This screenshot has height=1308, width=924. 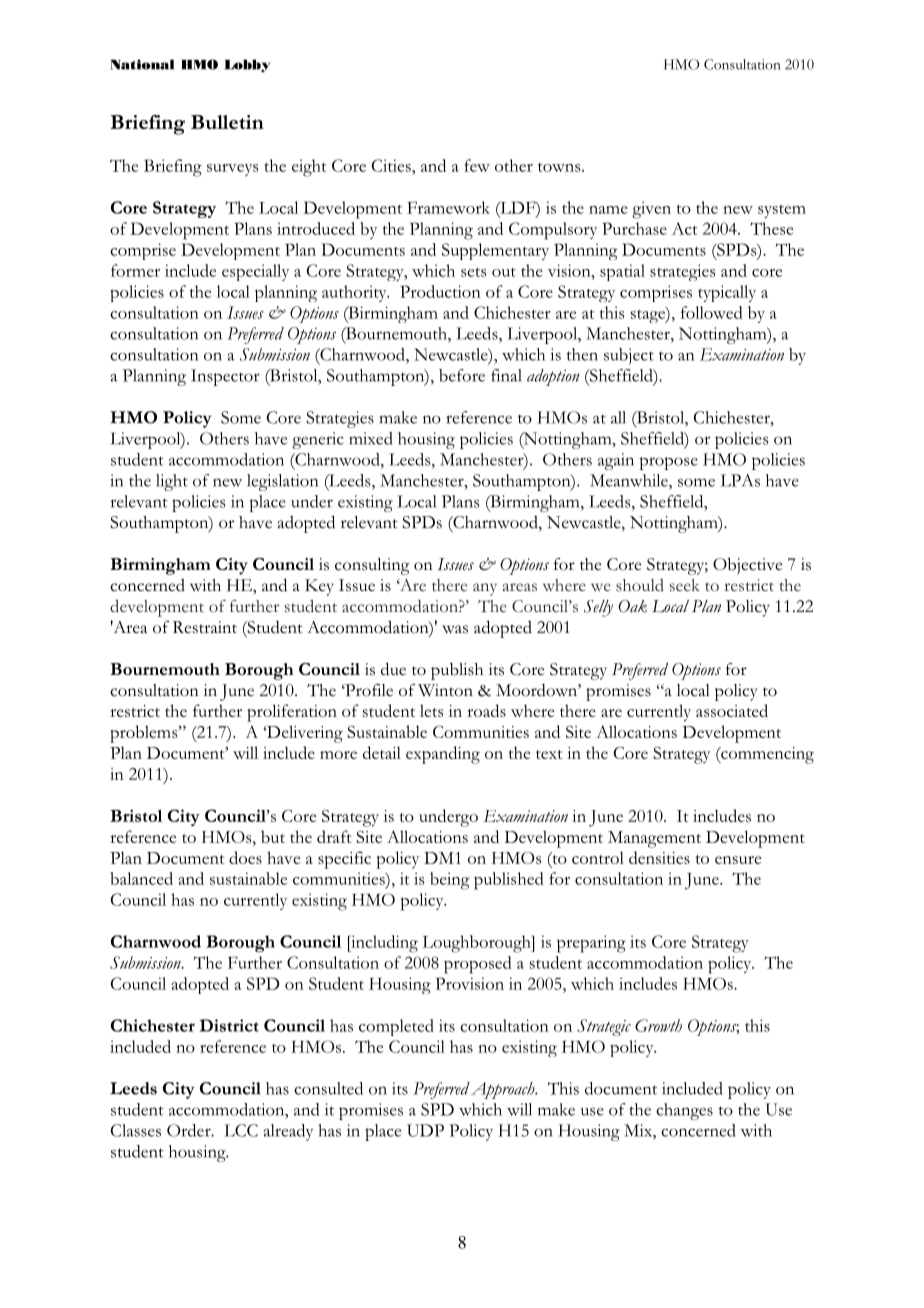 I want to click on before, so click(x=462, y=375).
